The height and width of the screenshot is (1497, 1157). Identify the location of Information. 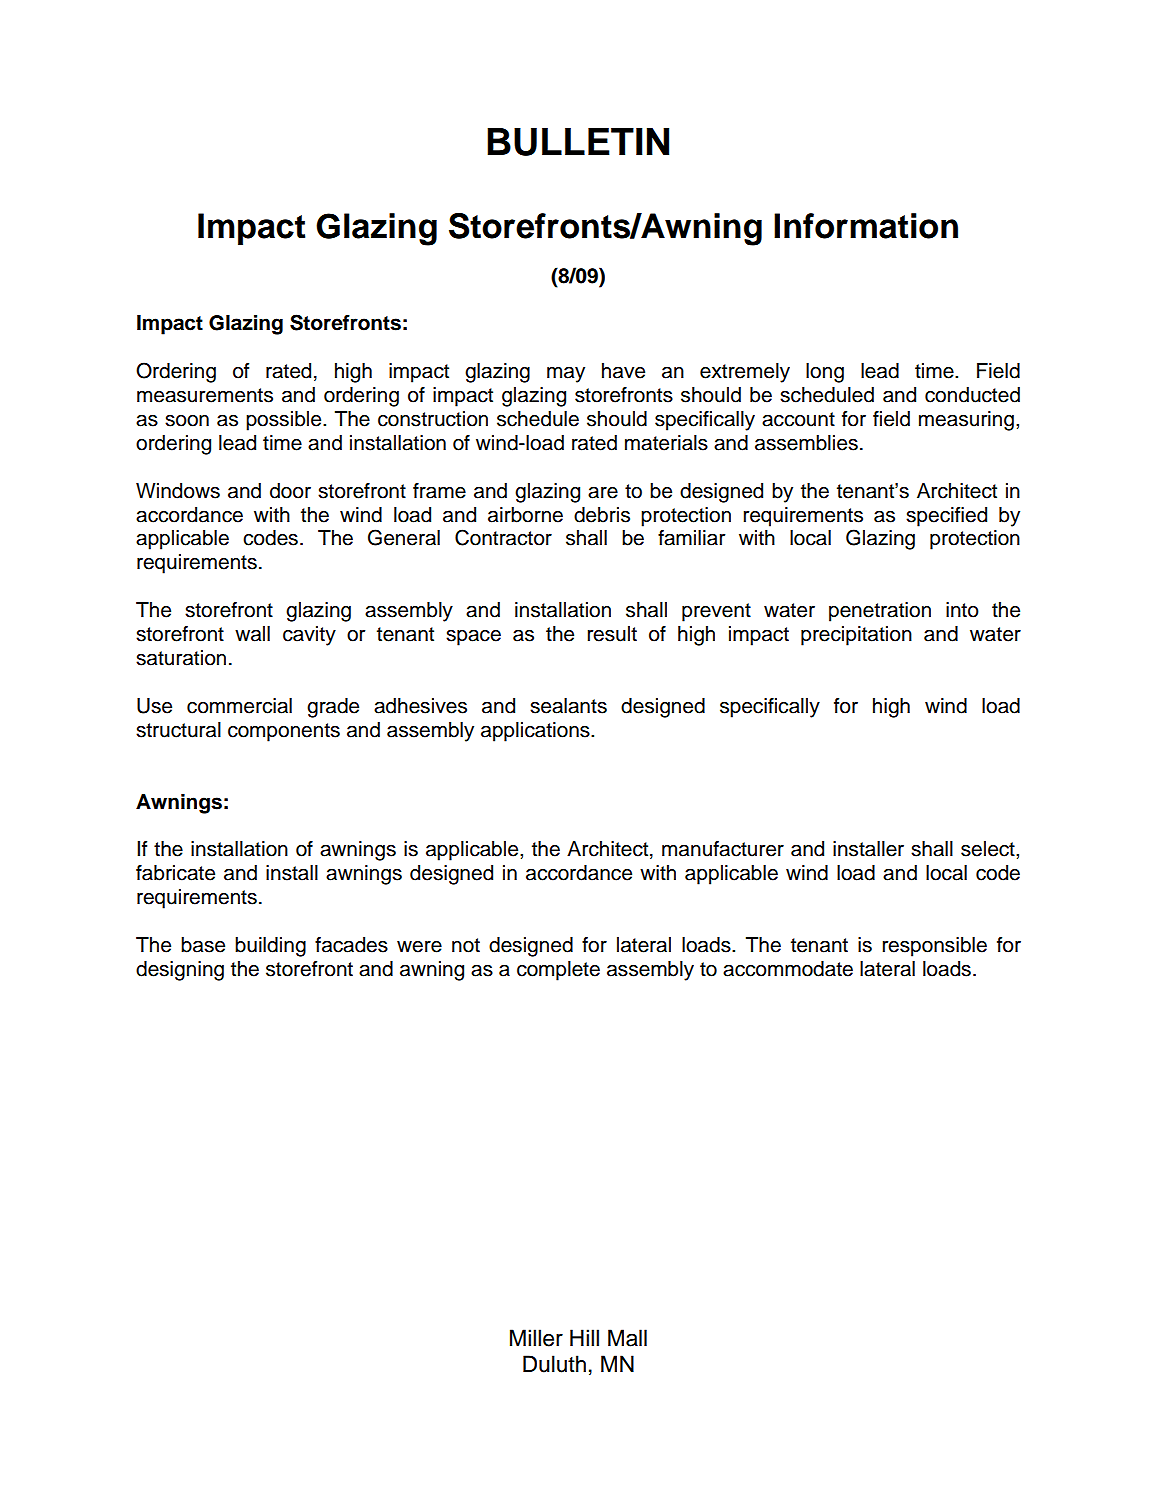
(866, 226).
